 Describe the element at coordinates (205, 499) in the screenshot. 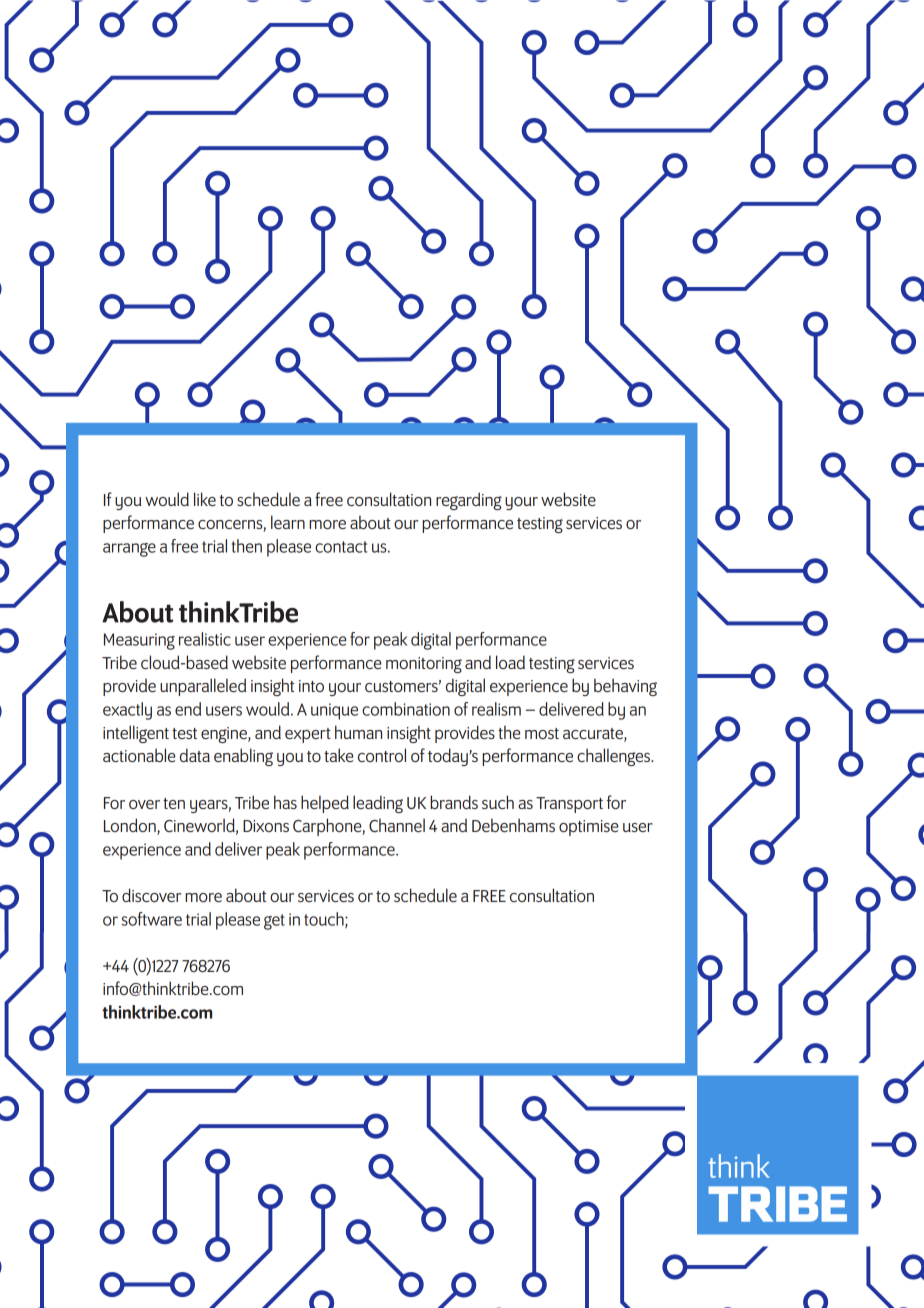

I see `like` at that location.
